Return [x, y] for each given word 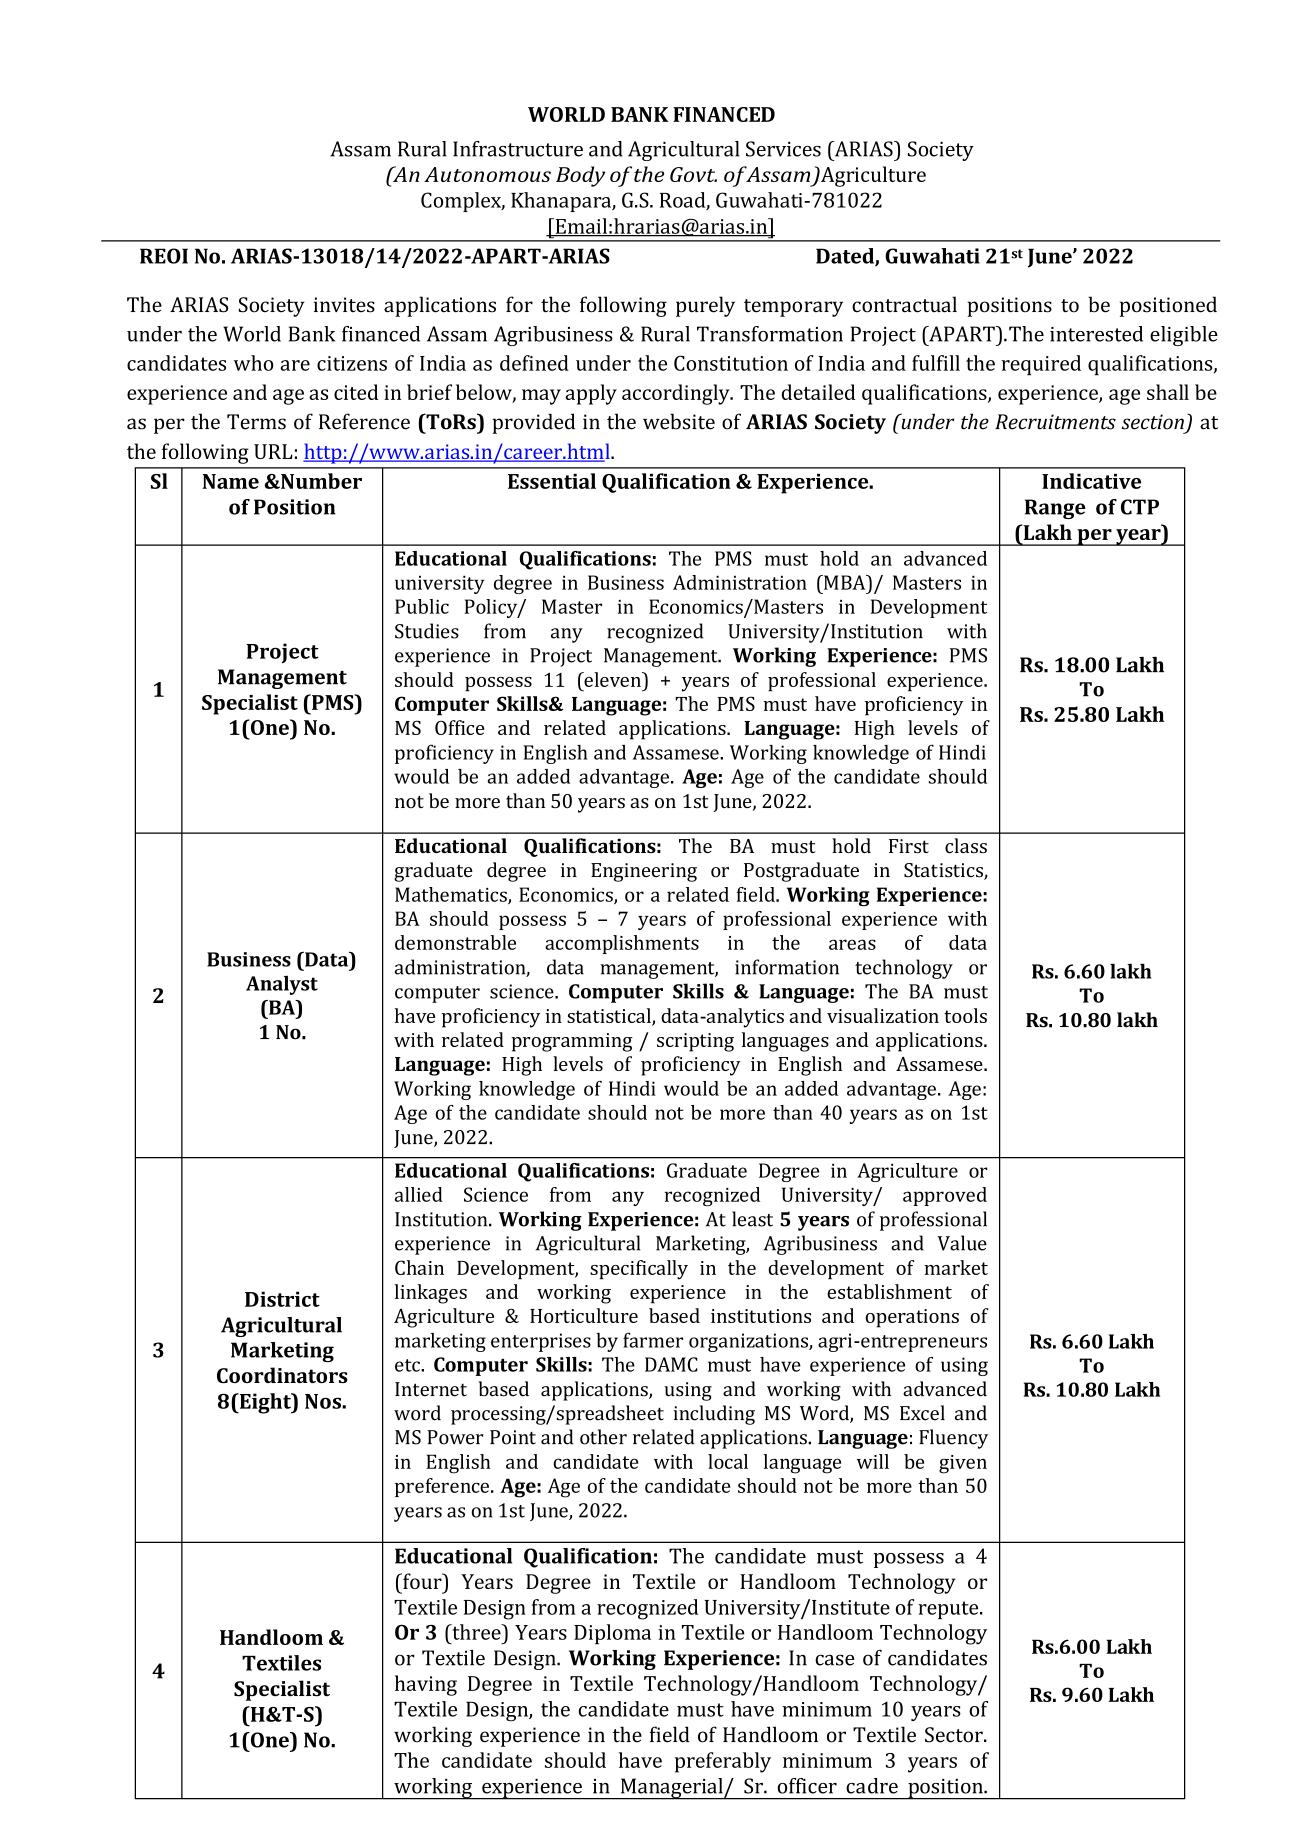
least [752, 1219]
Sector [955, 1735]
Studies [427, 631]
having [426, 1685]
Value [962, 1243]
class [966, 845]
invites [344, 305]
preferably [723, 1762]
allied [419, 1194]
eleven [612, 679]
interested [1096, 334]
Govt [693, 174]
